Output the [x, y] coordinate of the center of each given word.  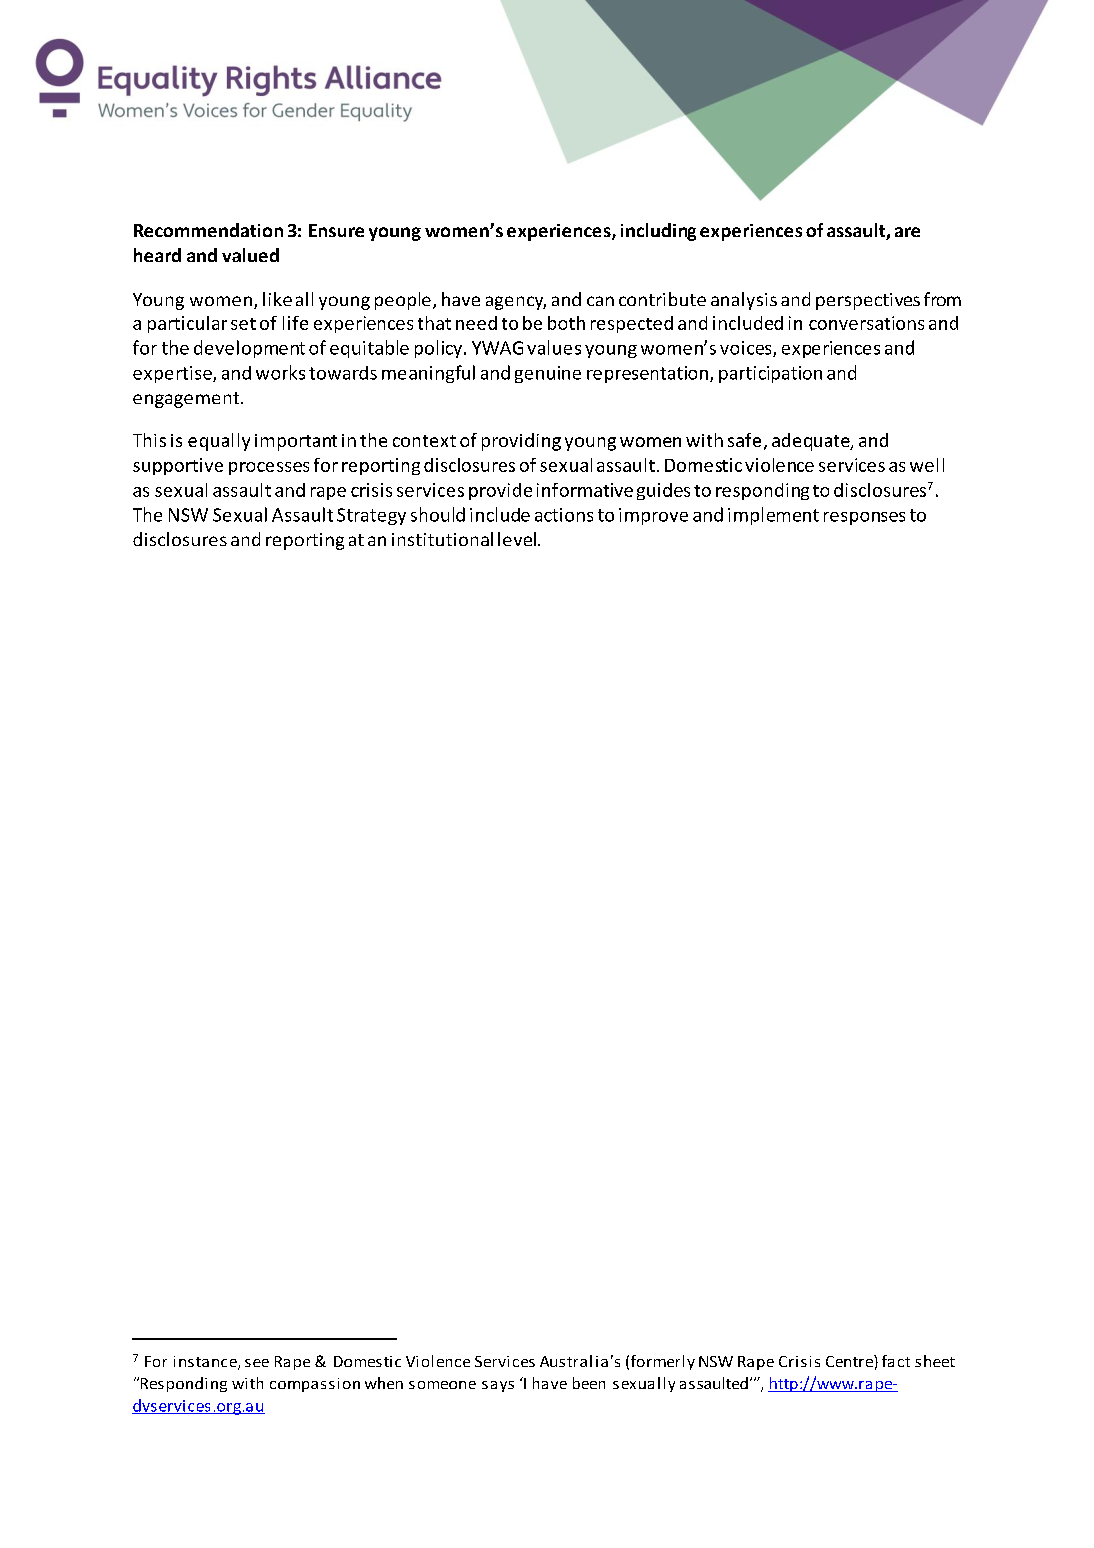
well [927, 465]
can [600, 301]
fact [896, 1361]
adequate [812, 442]
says [498, 1386]
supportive [178, 466]
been [589, 1383]
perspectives [868, 301]
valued [250, 255]
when [384, 1383]
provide [500, 491]
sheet [935, 1361]
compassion [315, 1385]
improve [653, 516]
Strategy [371, 516]
